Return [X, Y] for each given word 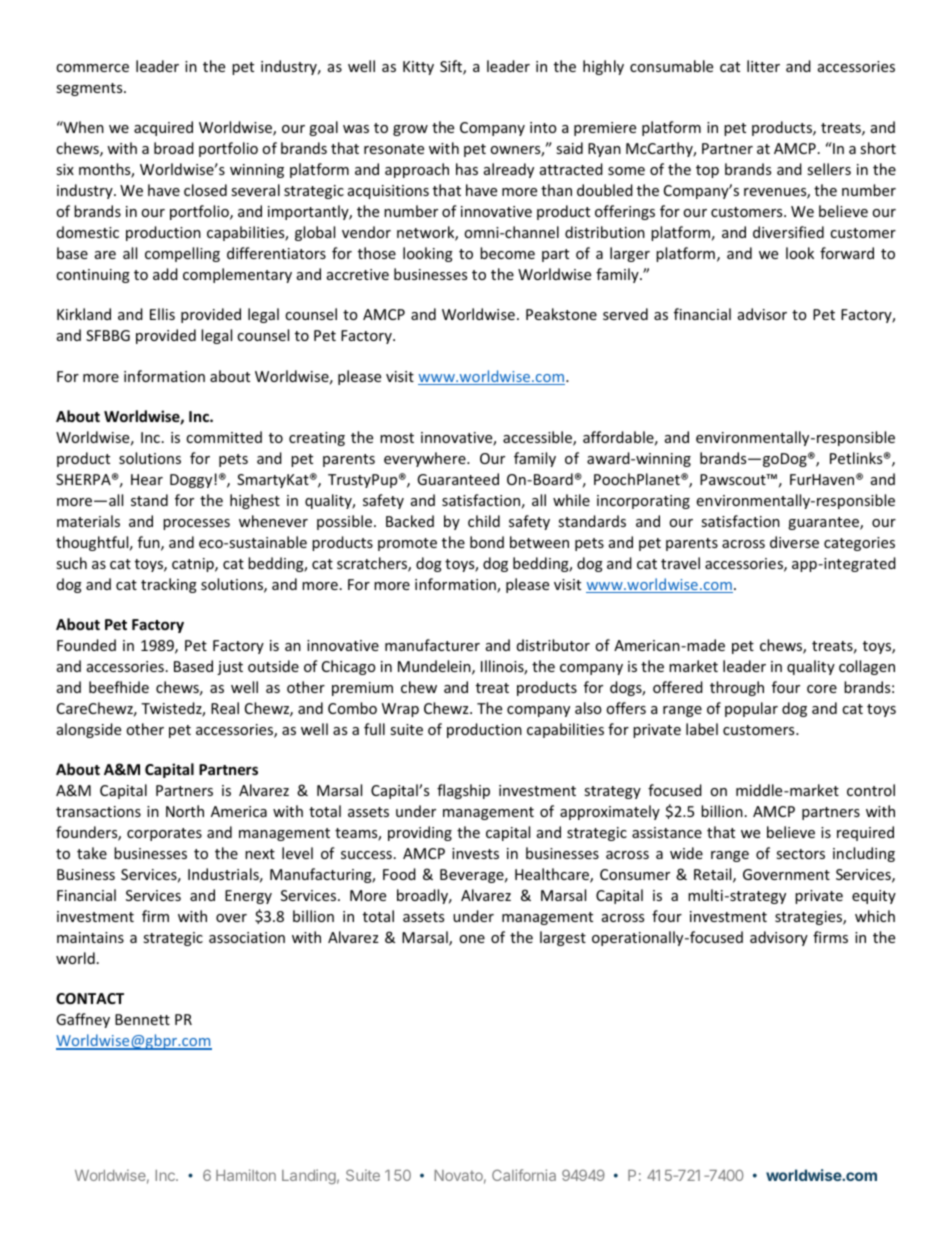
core [822, 689]
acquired [163, 128]
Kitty [418, 68]
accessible [538, 438]
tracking [169, 585]
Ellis [162, 314]
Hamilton [246, 1175]
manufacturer [432, 645]
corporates [164, 834]
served [625, 314]
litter [763, 66]
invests [475, 853]
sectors [800, 854]
